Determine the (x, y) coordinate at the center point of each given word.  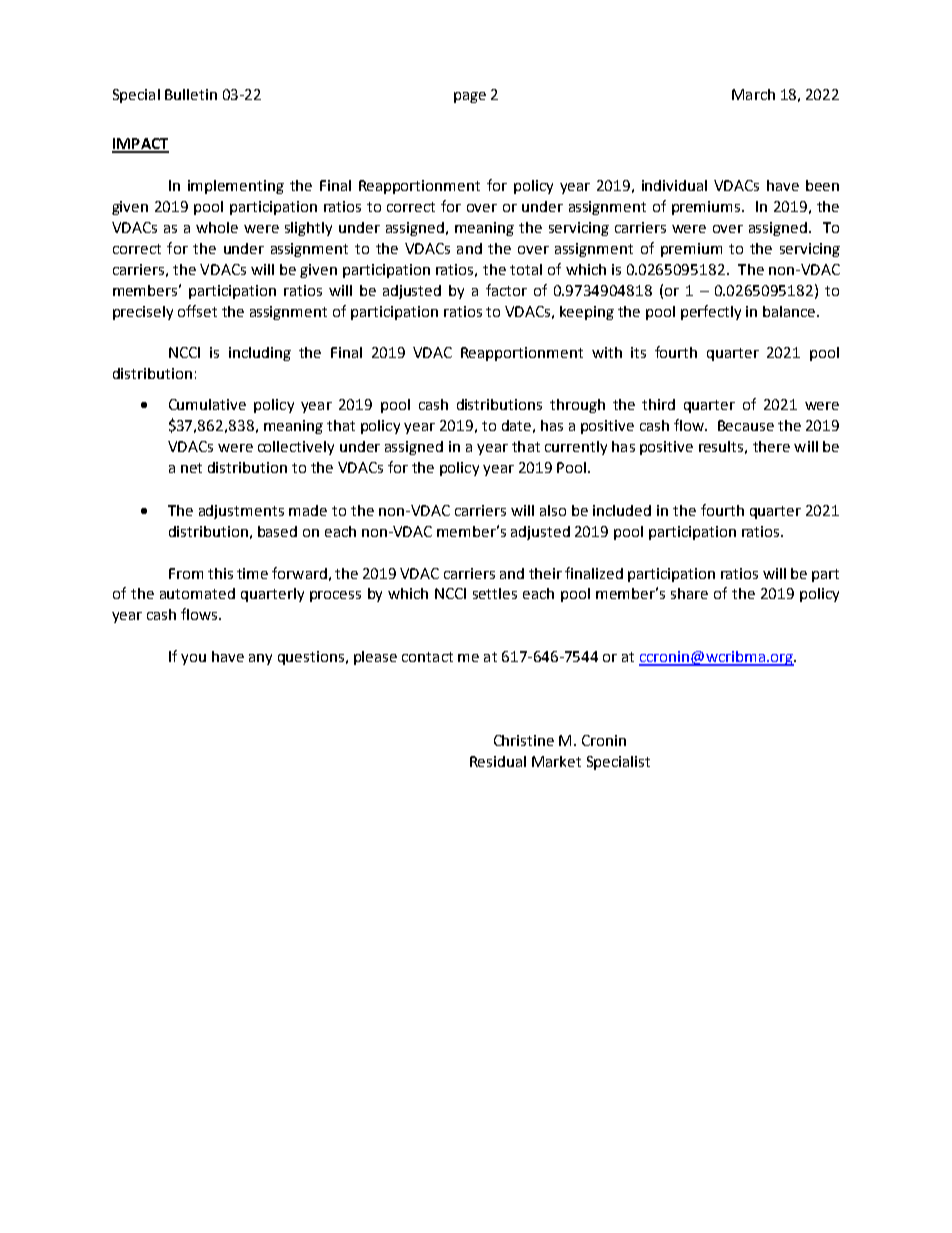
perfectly (711, 312)
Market (556, 761)
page (470, 97)
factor (506, 290)
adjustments (241, 512)
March (753, 94)
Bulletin (191, 94)
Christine (524, 740)
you (193, 659)
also (553, 510)
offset (197, 311)
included (622, 510)
